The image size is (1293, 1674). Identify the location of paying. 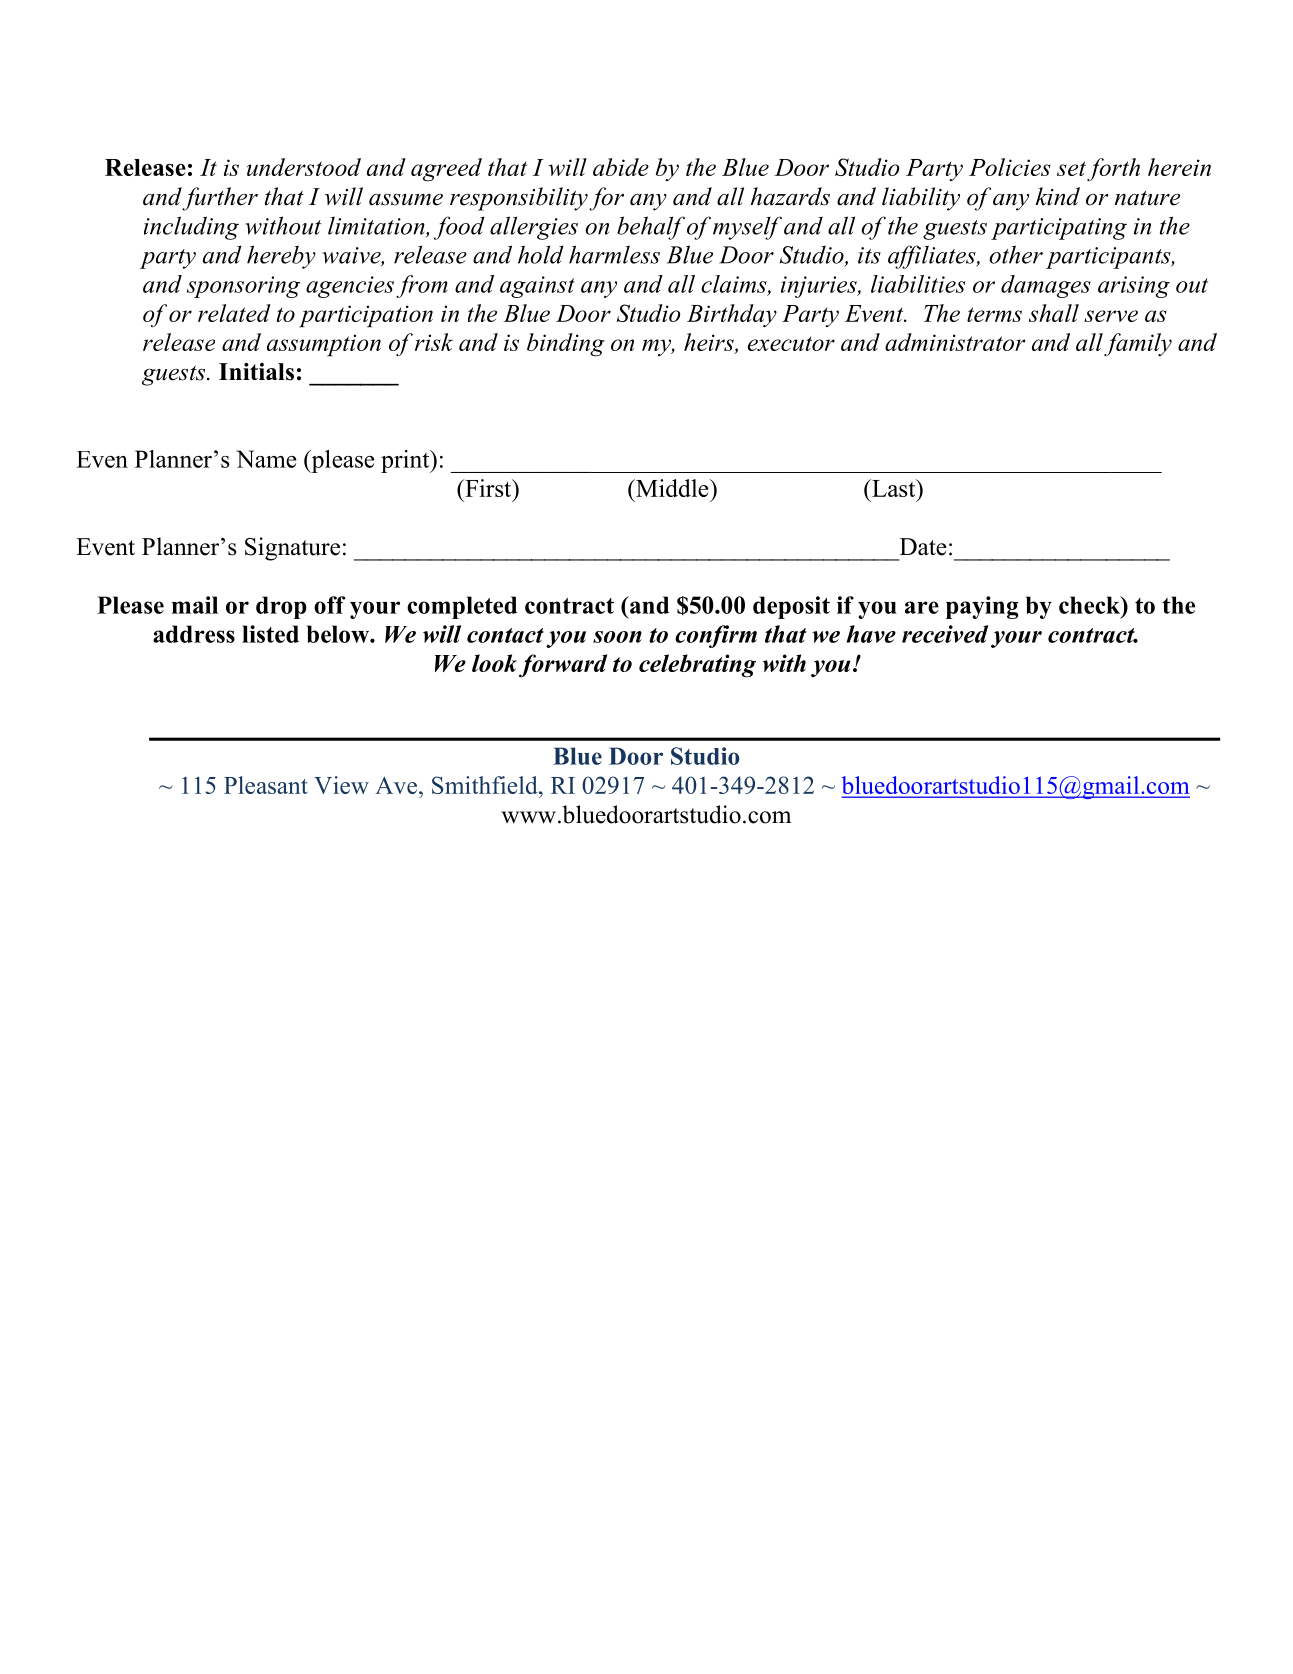
(982, 607).
